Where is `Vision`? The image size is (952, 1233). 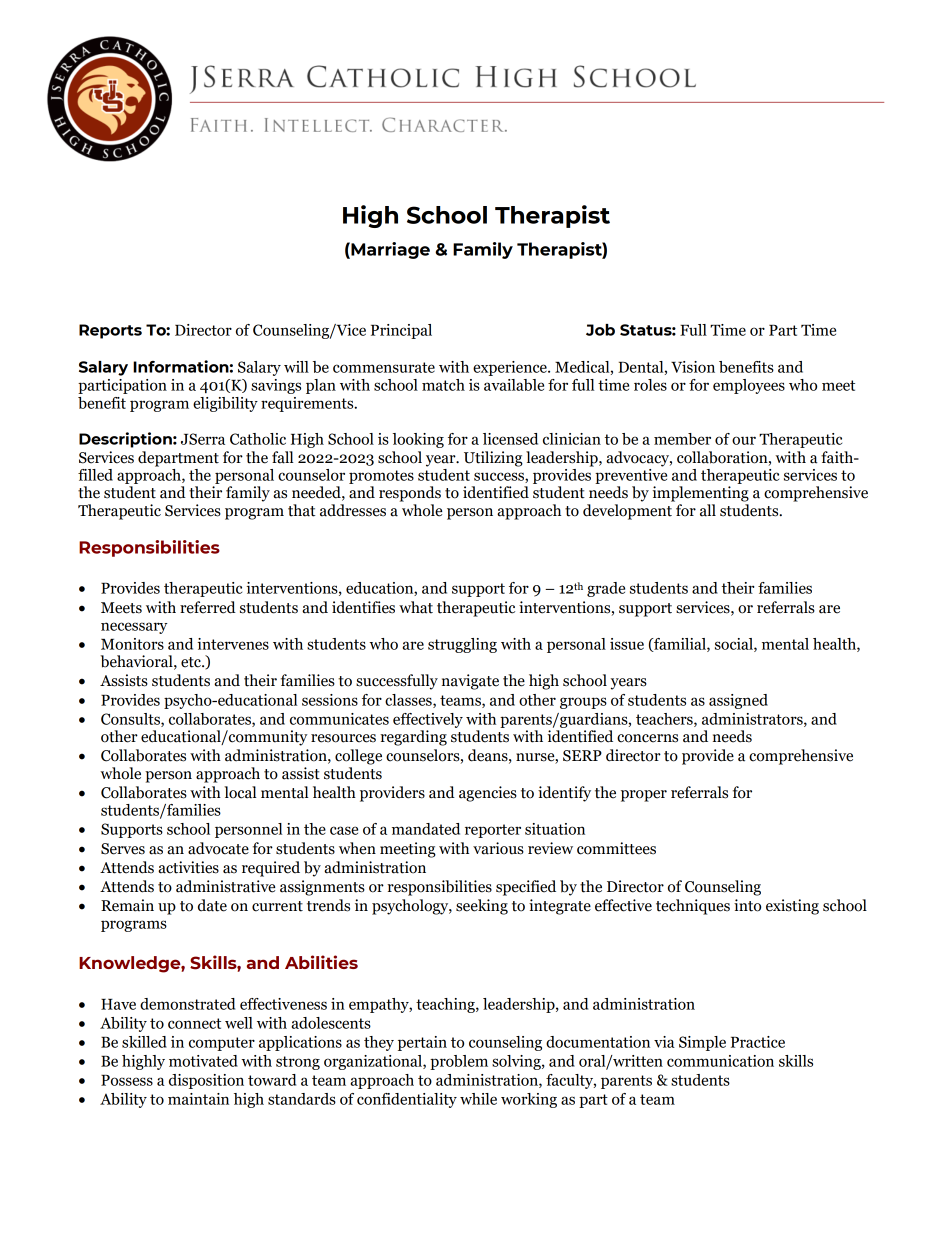
Vision is located at coordinates (693, 367).
